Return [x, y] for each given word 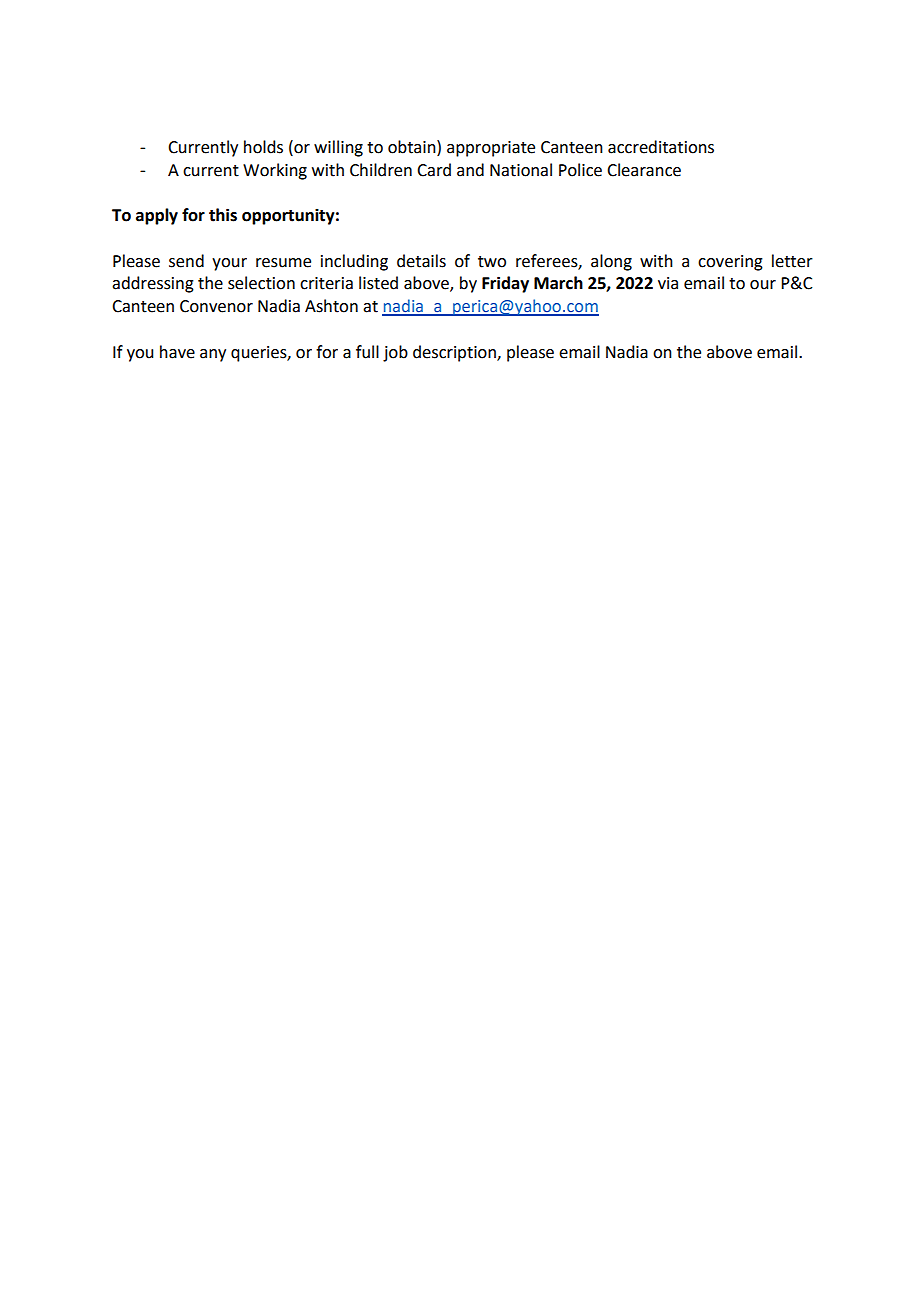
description [455, 353]
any [213, 355]
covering [730, 263]
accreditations [661, 147]
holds [263, 147]
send [186, 261]
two [492, 262]
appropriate [491, 149]
